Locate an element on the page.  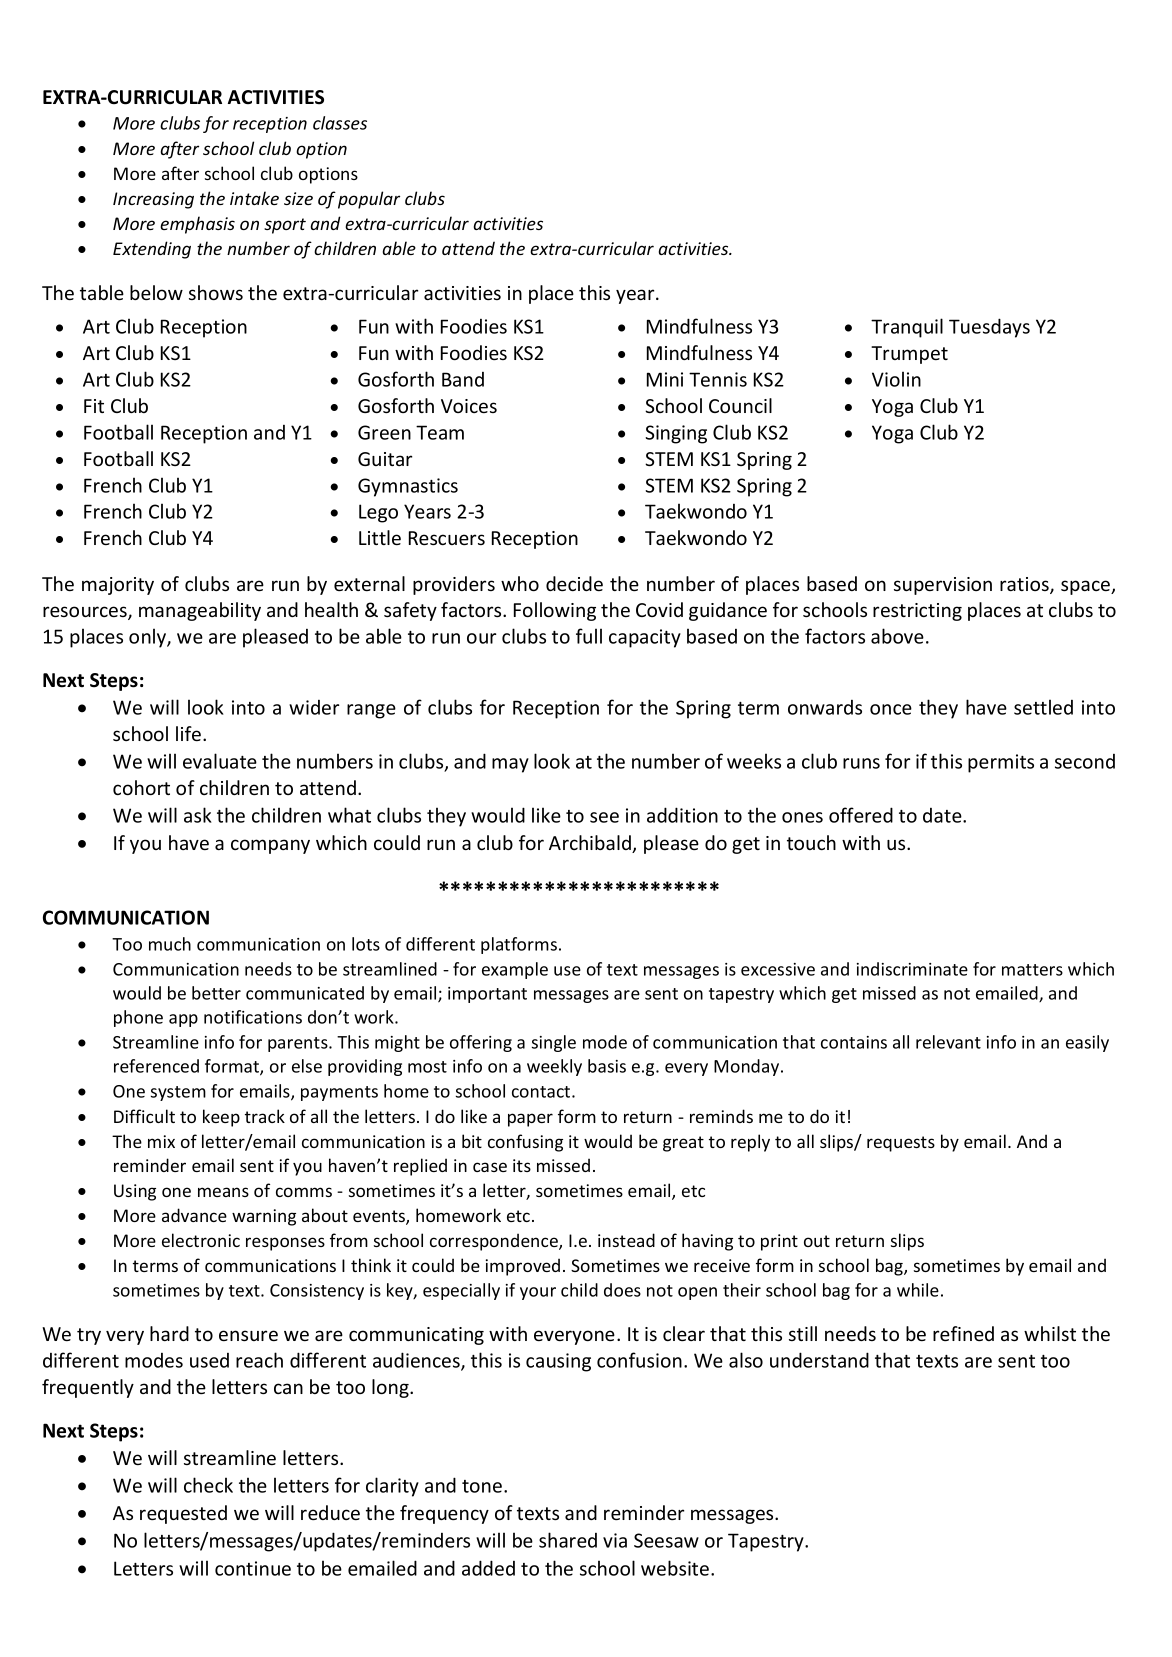
Tuesdays is located at coordinates (989, 328).
